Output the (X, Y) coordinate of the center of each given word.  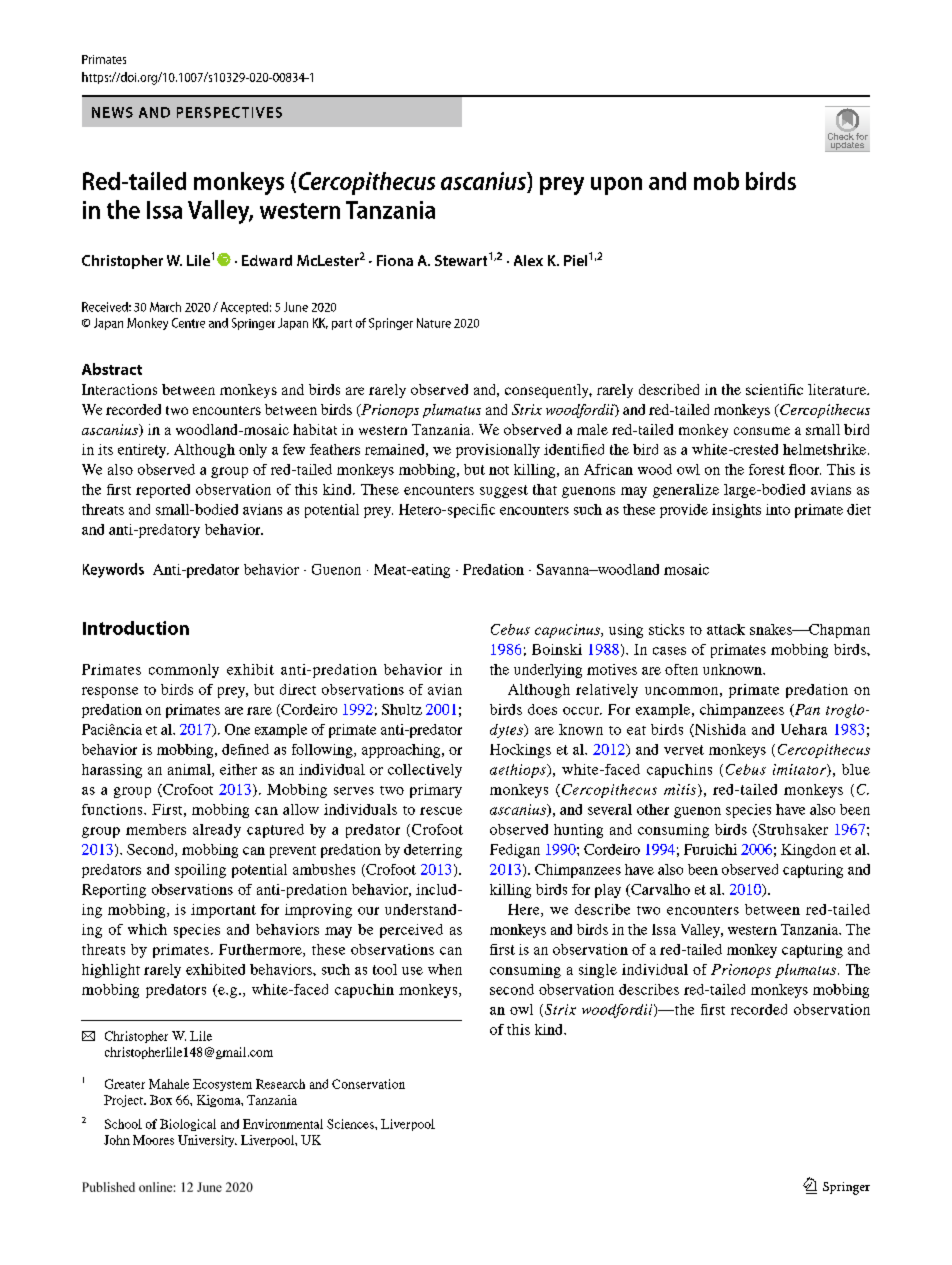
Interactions (119, 389)
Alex (528, 260)
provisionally (498, 451)
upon (616, 186)
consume (762, 431)
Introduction (136, 628)
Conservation (368, 1084)
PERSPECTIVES (229, 112)
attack (726, 629)
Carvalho (659, 890)
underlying (548, 671)
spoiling (200, 871)
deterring (433, 851)
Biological (188, 1125)
